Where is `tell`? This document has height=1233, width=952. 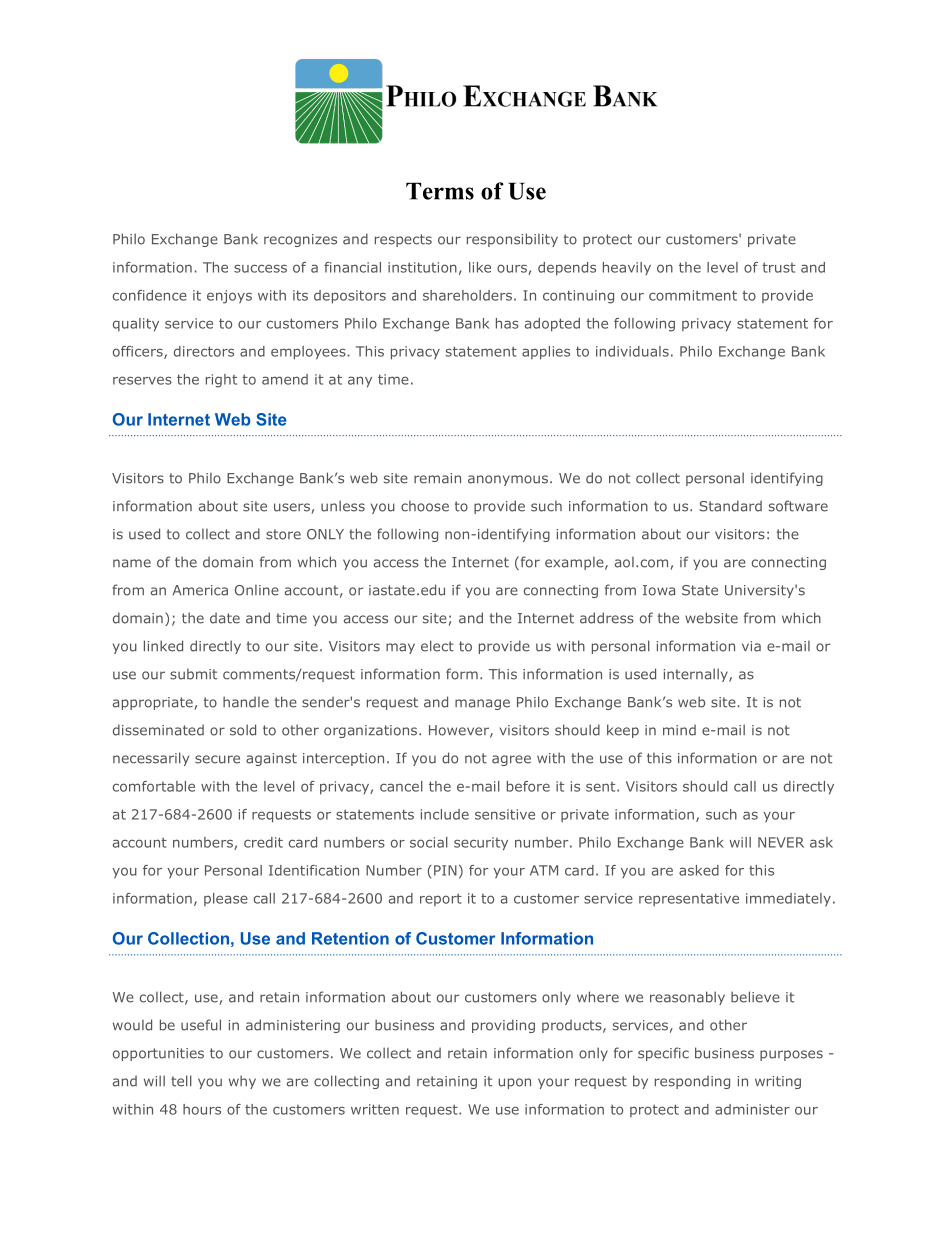
tell is located at coordinates (181, 1081).
